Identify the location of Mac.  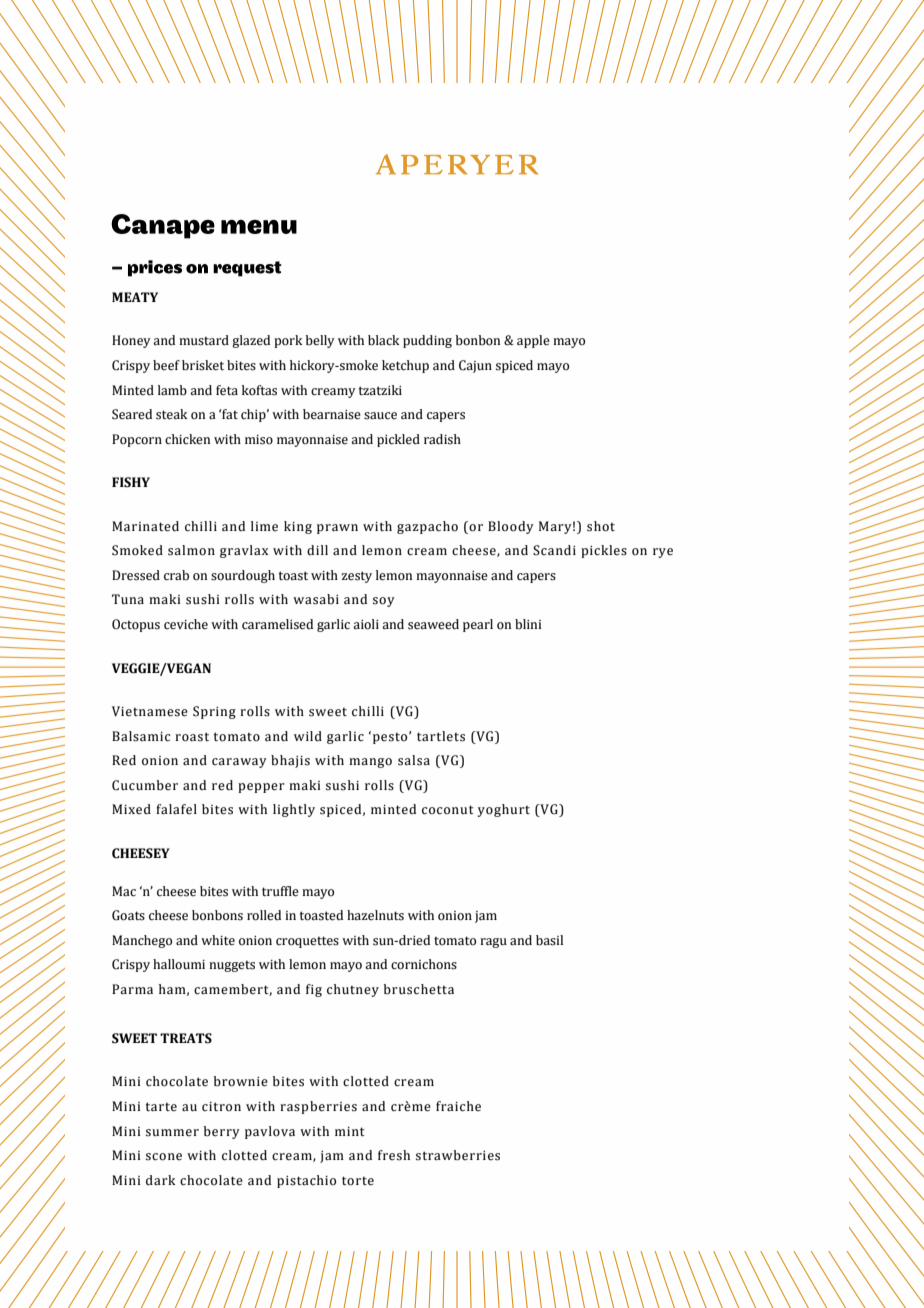
(124, 891).
